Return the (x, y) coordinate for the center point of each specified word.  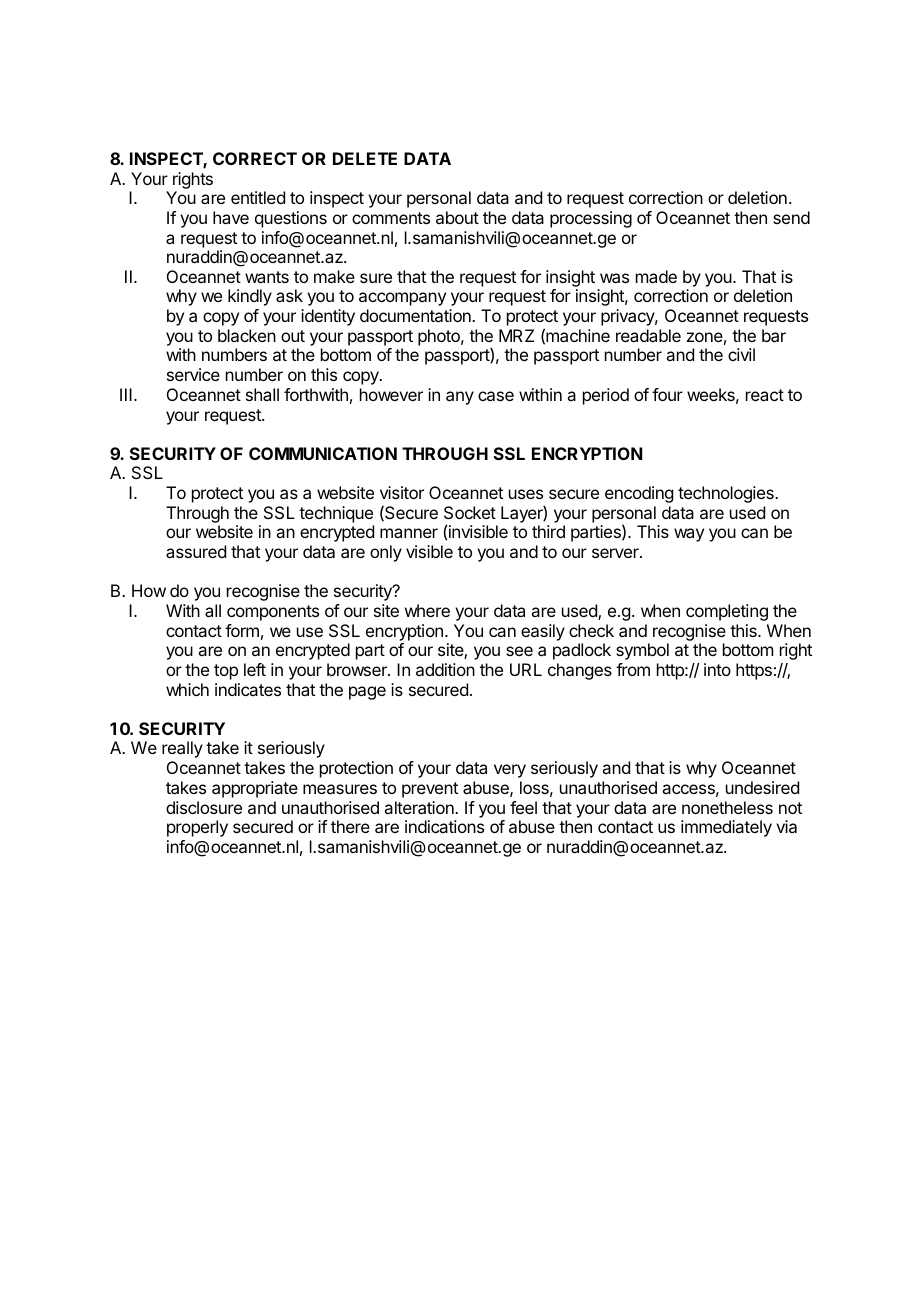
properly (197, 828)
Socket (470, 512)
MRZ (516, 335)
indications (444, 826)
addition (445, 669)
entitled (258, 197)
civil (741, 354)
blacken (247, 335)
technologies (727, 494)
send (791, 217)
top (226, 672)
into (717, 669)
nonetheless (727, 807)
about (457, 217)
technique (336, 514)
